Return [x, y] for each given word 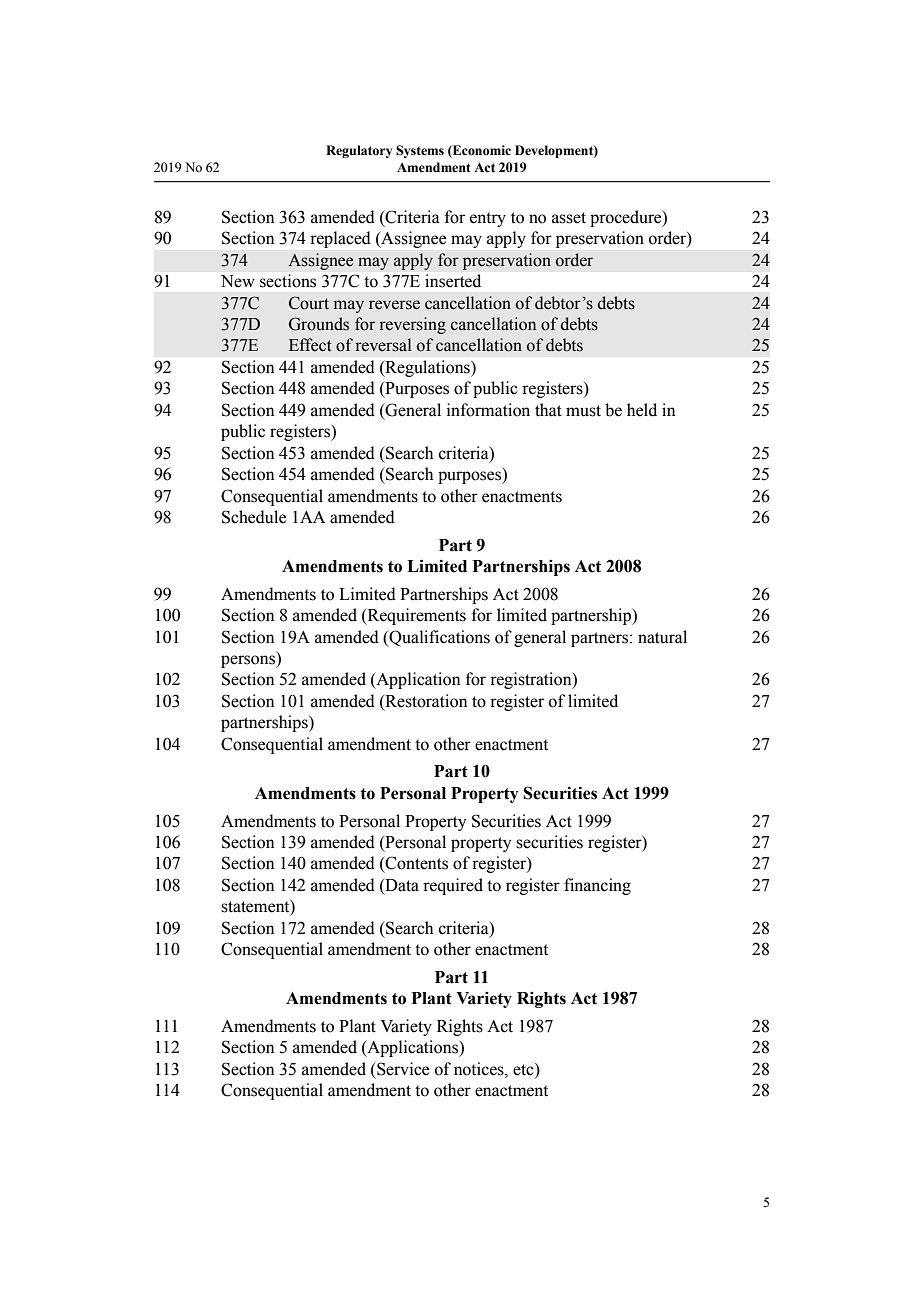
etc [524, 1070]
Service [402, 1069]
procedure [627, 218]
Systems [420, 151]
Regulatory [359, 151]
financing [597, 886]
